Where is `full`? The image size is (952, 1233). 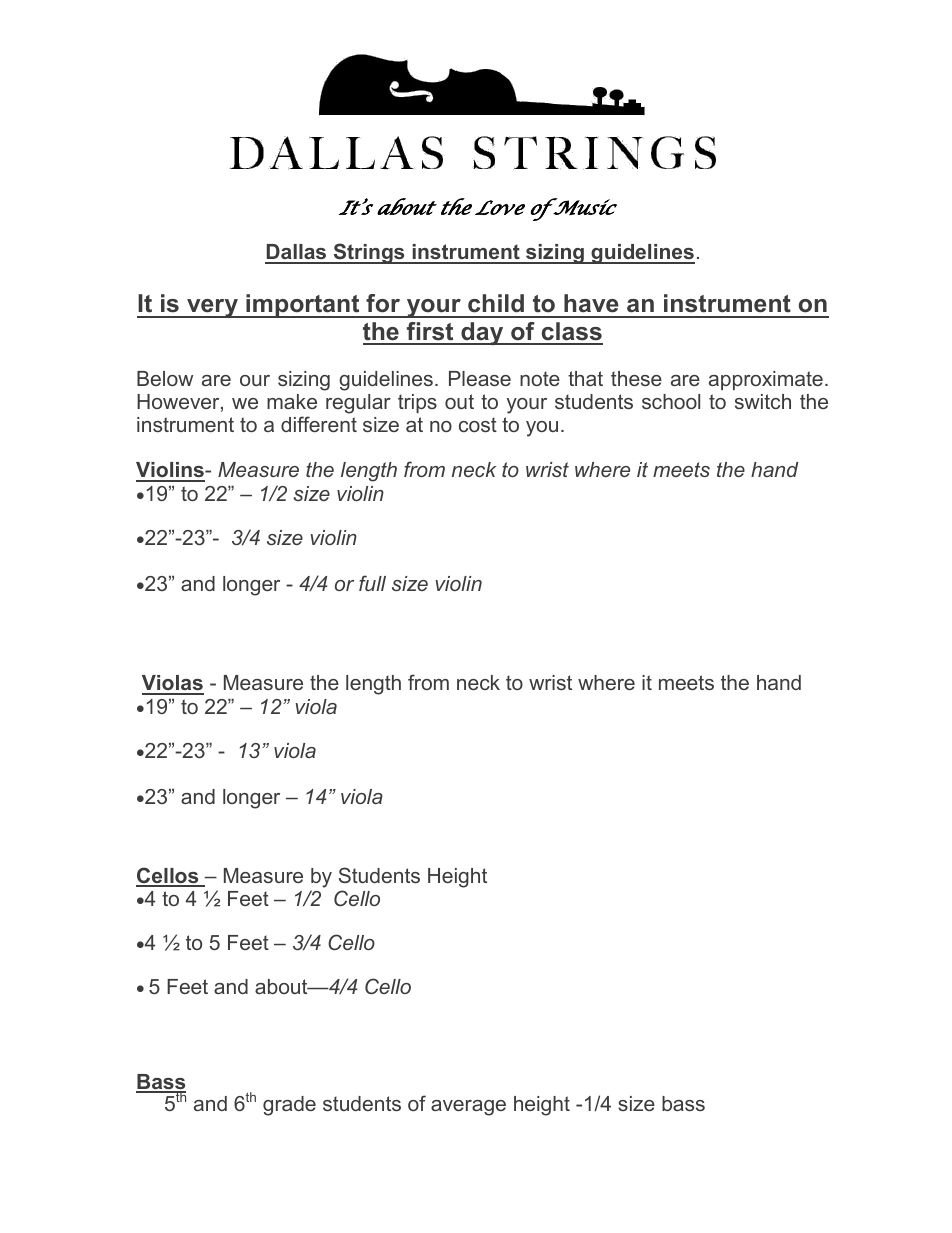
full is located at coordinates (372, 583).
